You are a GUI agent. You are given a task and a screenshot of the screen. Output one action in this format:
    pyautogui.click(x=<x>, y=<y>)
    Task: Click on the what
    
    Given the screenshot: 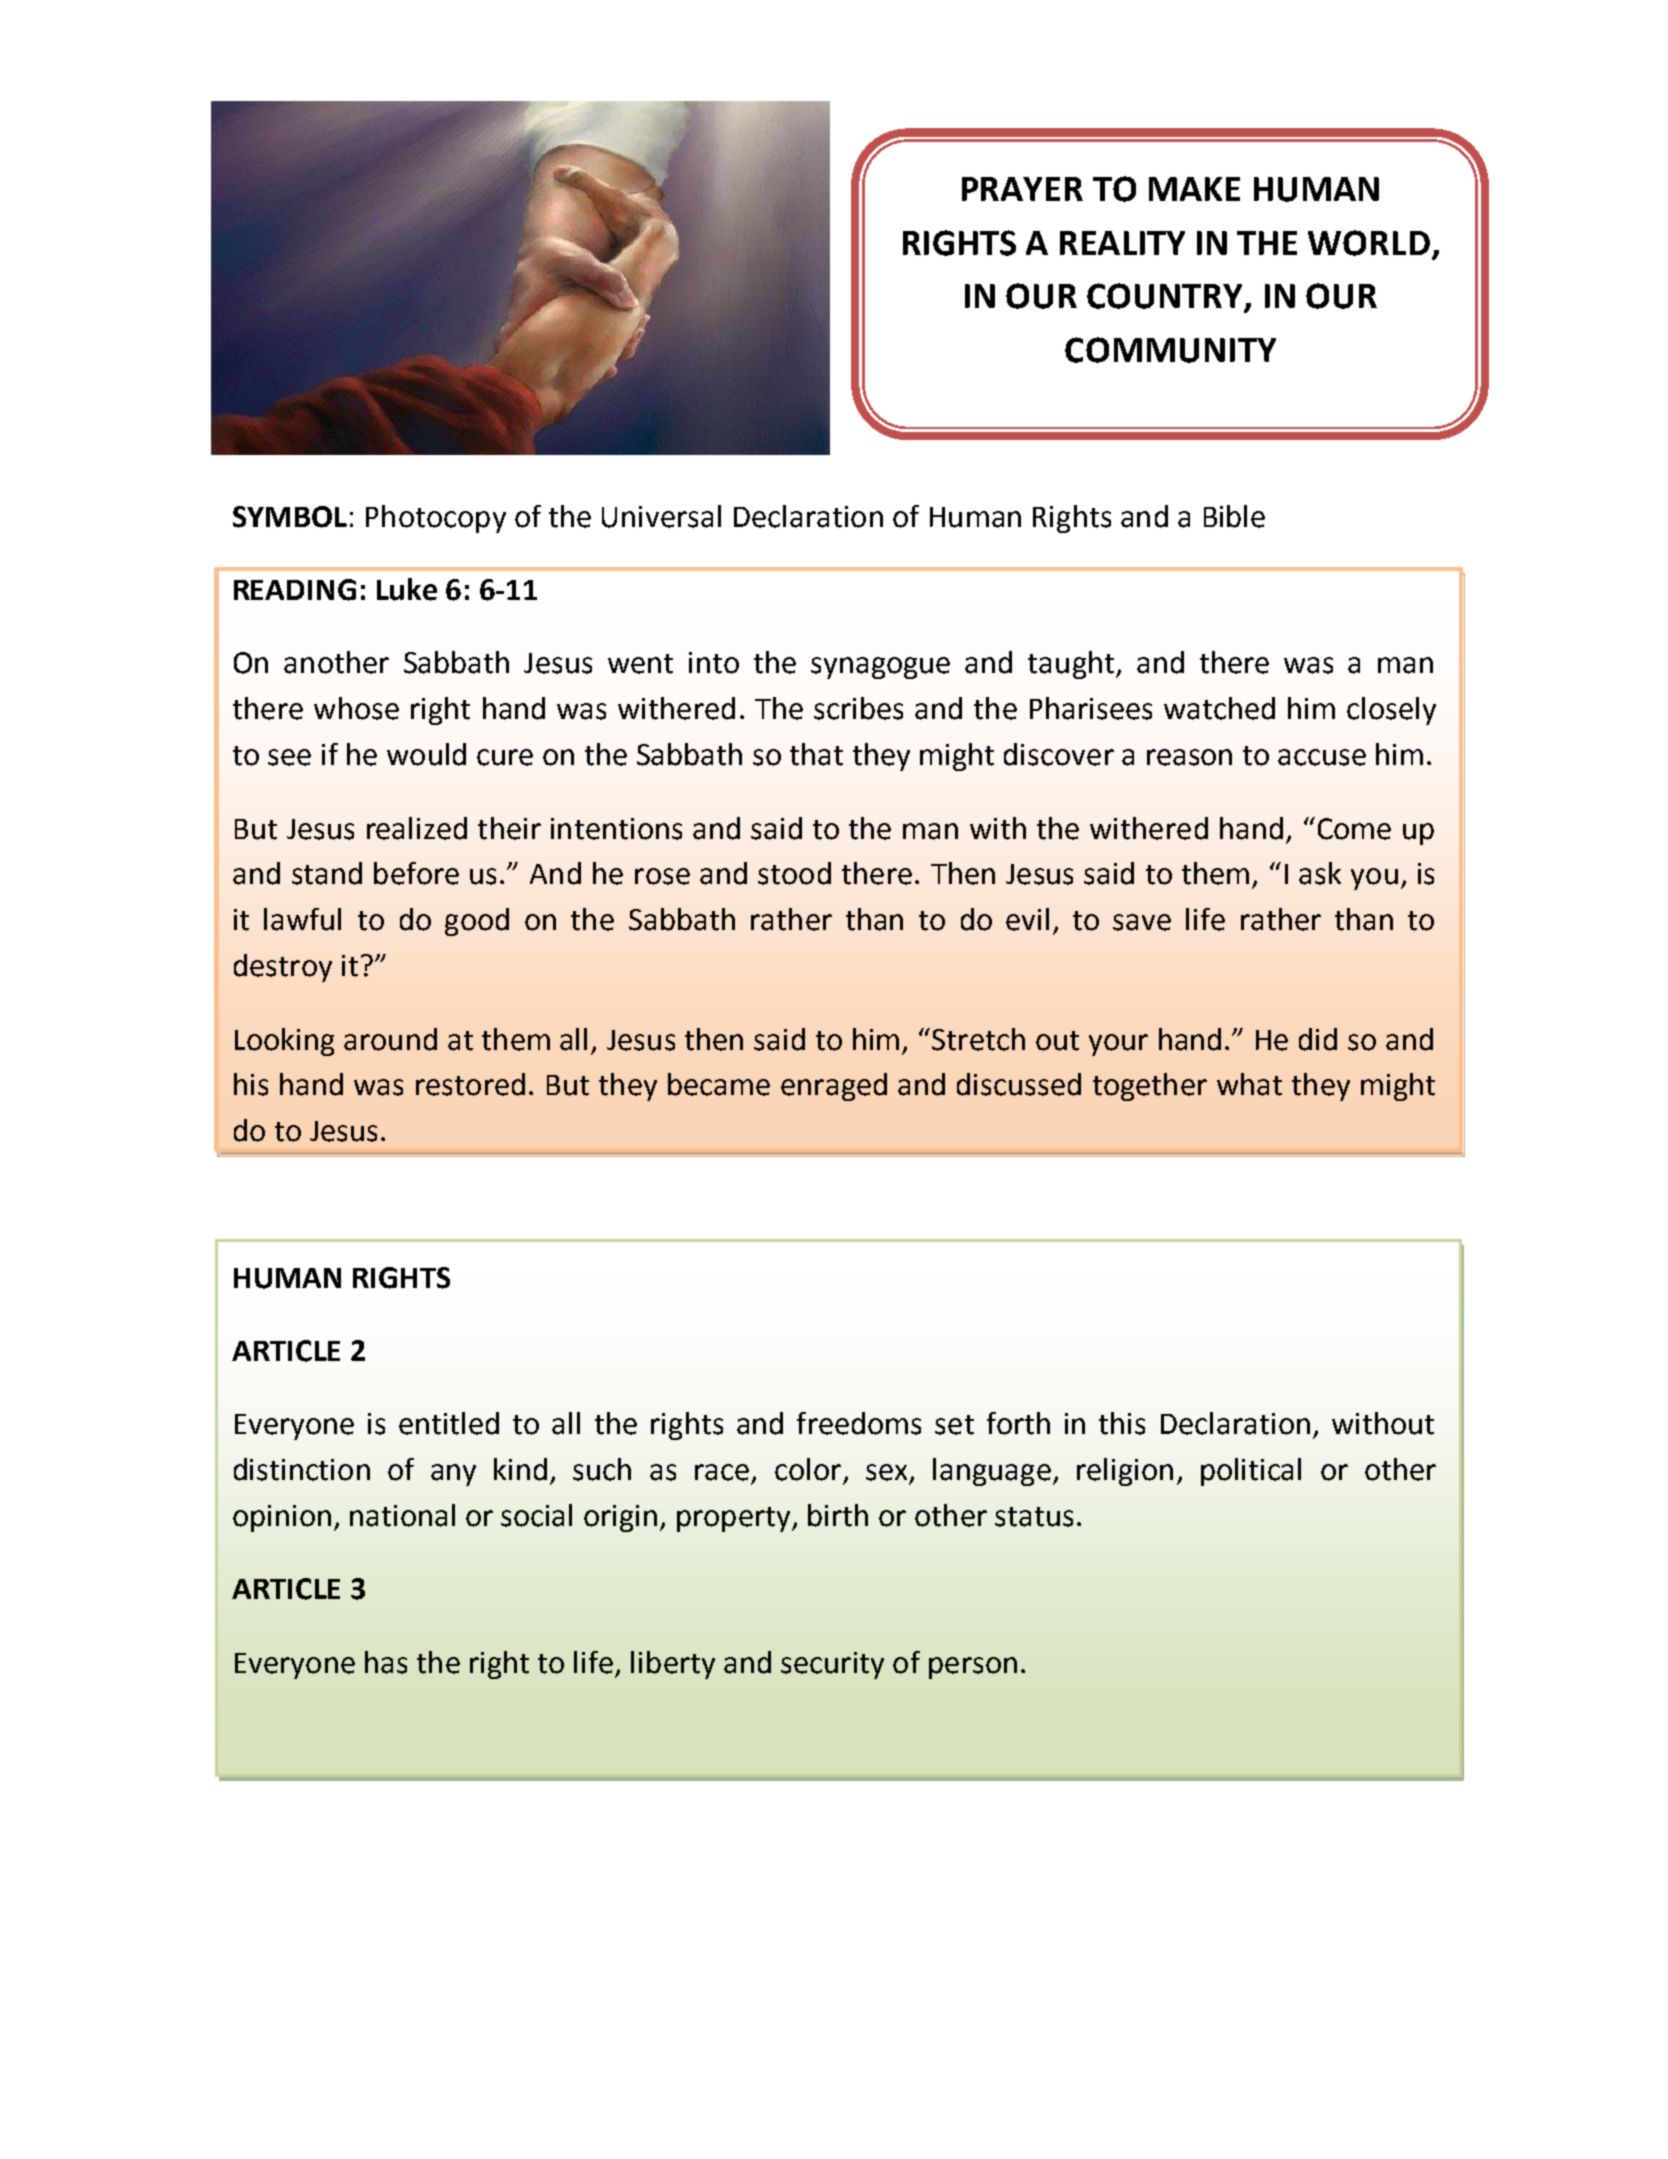 What is the action you would take?
    pyautogui.click(x=1249, y=1084)
